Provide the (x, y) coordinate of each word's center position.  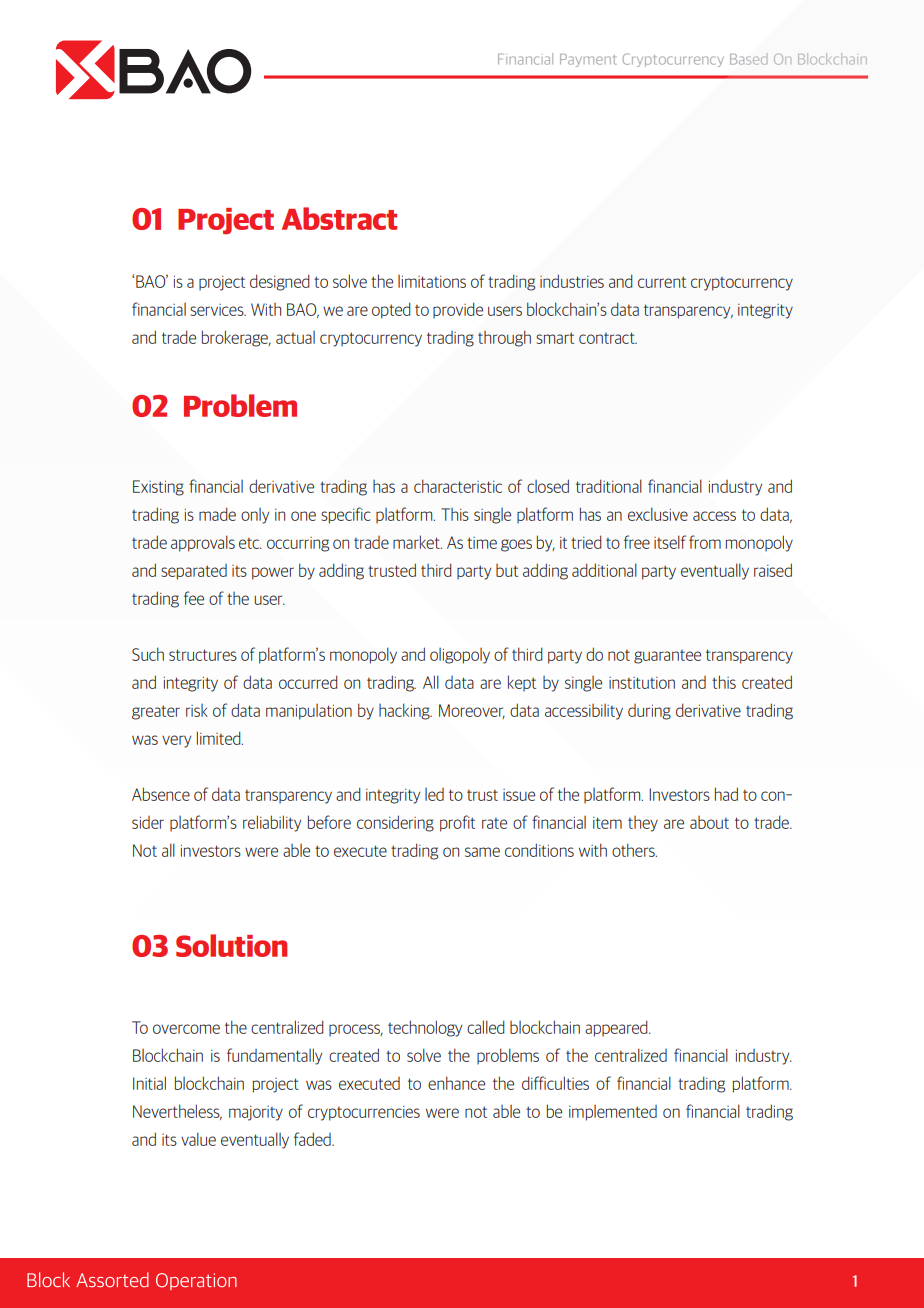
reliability (272, 823)
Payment (588, 60)
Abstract (339, 218)
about (709, 822)
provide (458, 310)
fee (194, 598)
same (482, 852)
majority (256, 1113)
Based (748, 59)
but (507, 570)
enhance (456, 1083)
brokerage (236, 338)
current (662, 282)
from (705, 542)
